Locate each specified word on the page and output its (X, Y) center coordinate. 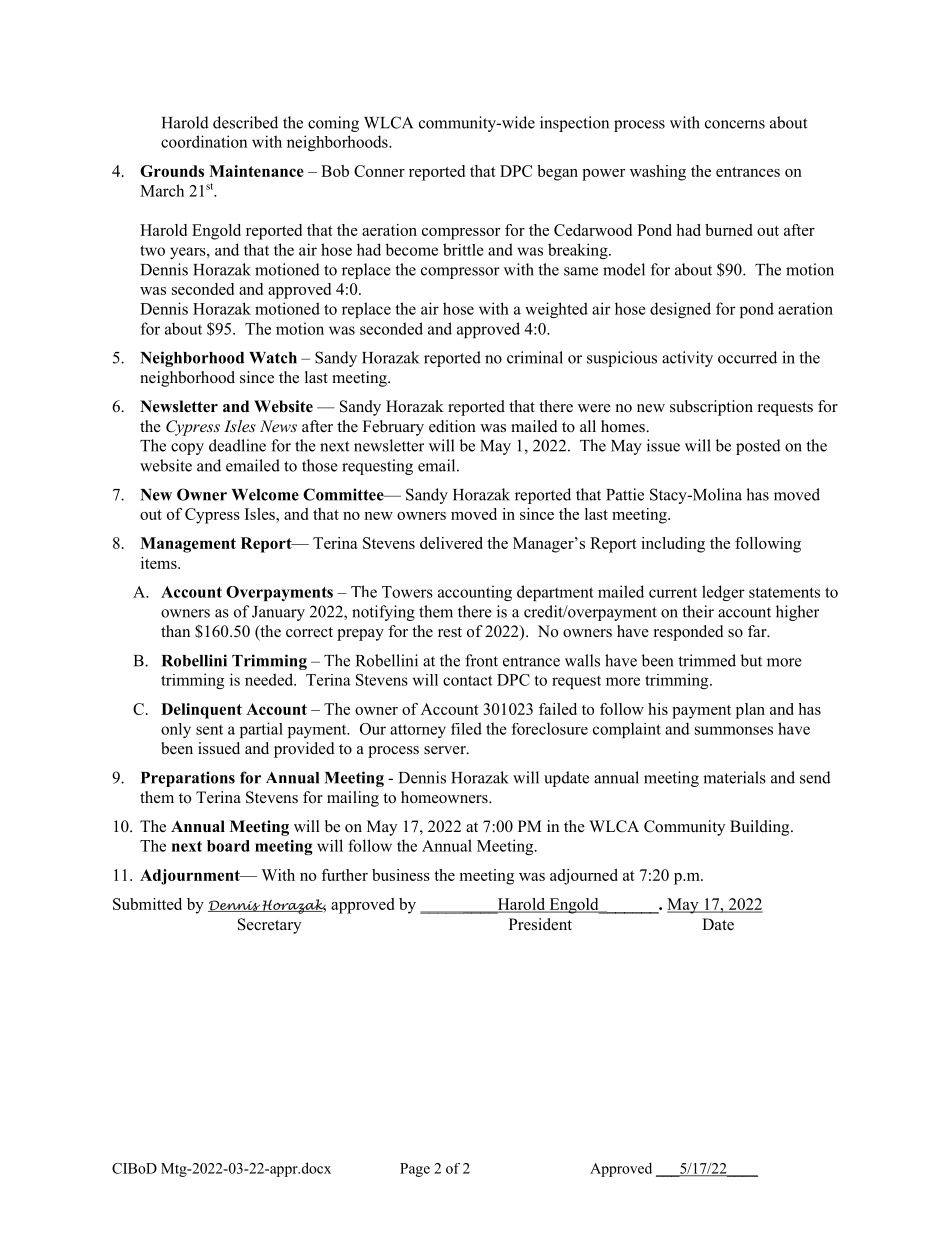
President (540, 924)
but (751, 660)
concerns (735, 124)
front (481, 660)
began (557, 173)
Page (415, 1170)
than (175, 631)
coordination (204, 141)
